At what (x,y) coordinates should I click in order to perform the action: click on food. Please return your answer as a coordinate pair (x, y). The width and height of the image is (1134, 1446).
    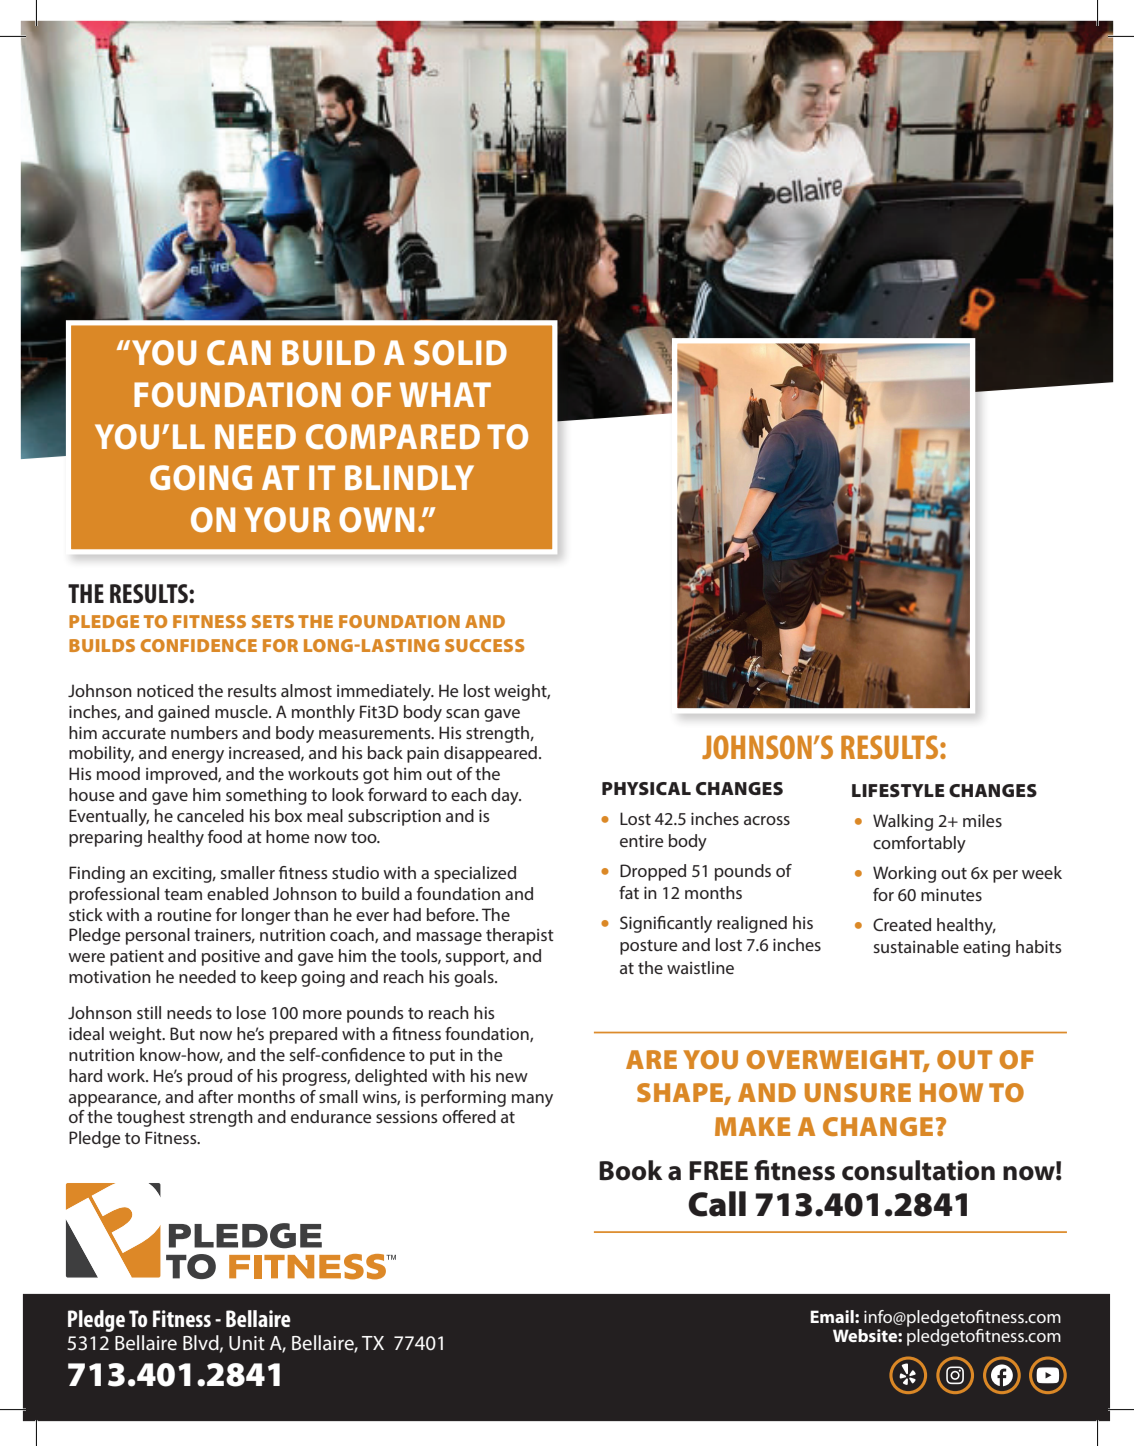
    Looking at the image, I should click on (225, 836).
